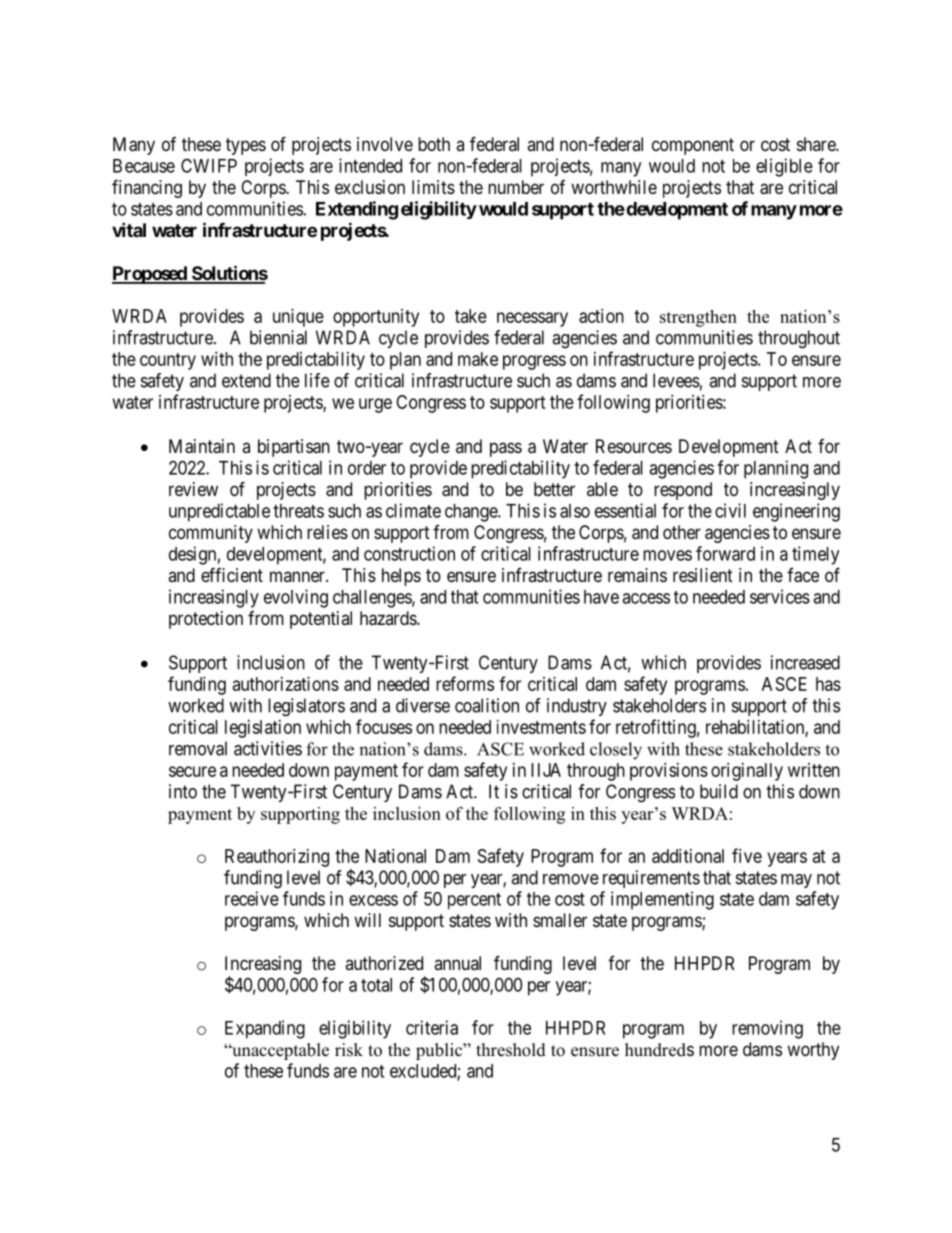 The height and width of the screenshot is (1233, 952). Describe the element at coordinates (784, 167) in the screenshot. I see `eligible` at that location.
